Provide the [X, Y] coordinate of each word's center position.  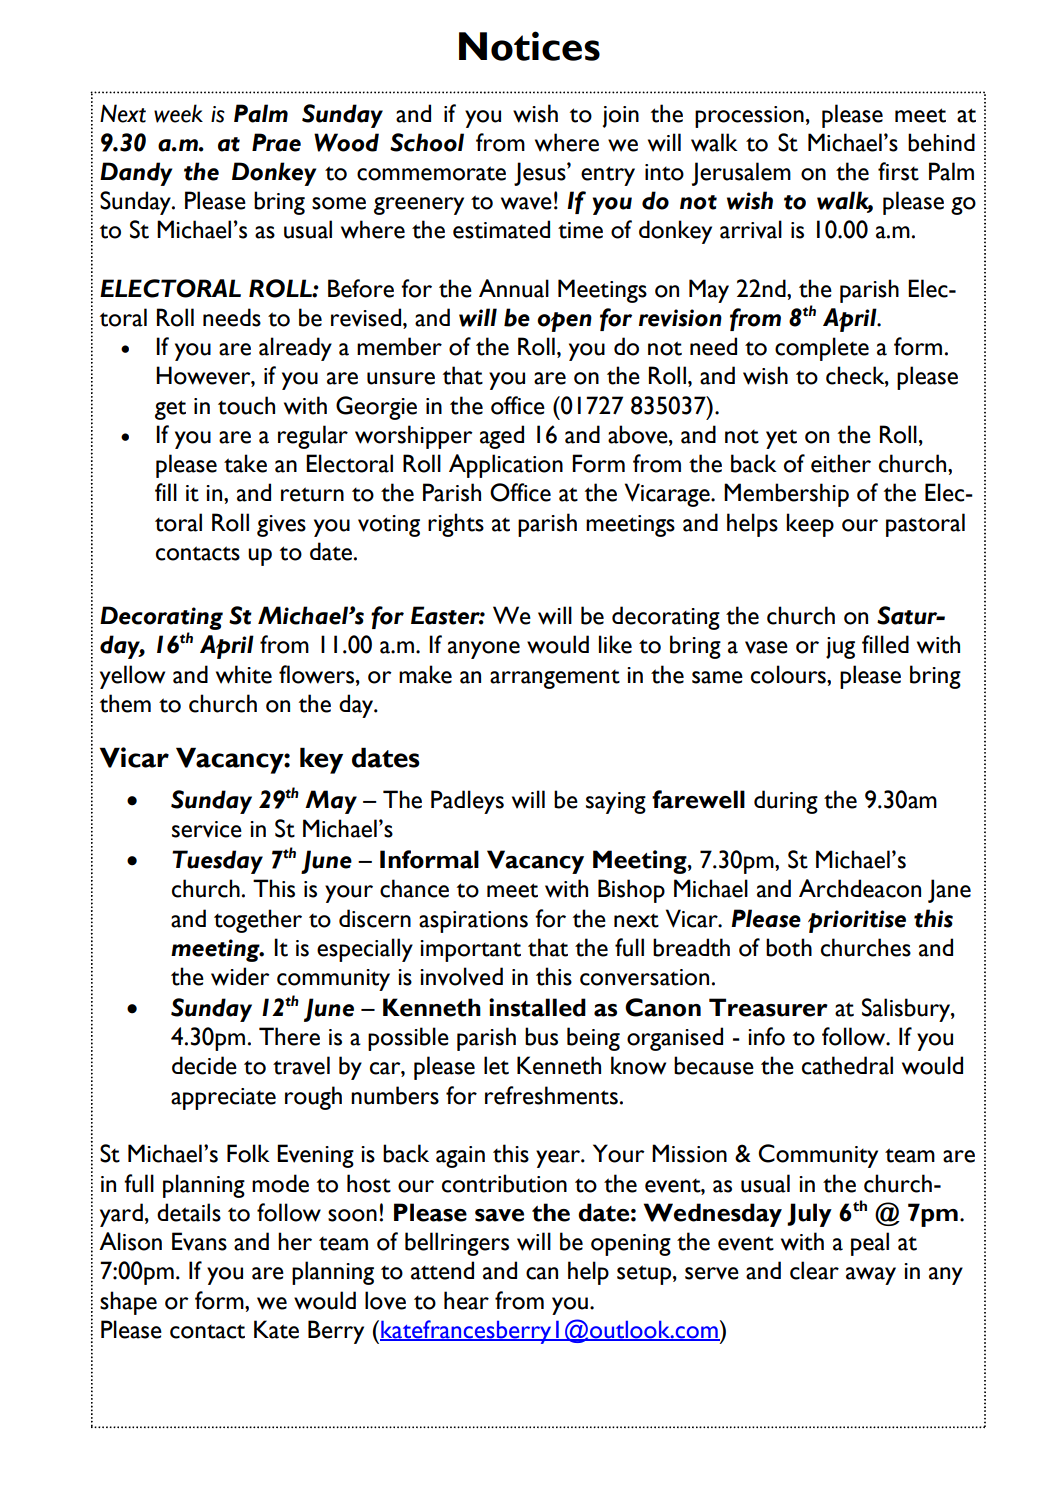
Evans [199, 1241]
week [178, 113]
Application [506, 466]
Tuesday [217, 862]
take [245, 463]
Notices [529, 46]
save [499, 1215]
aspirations [473, 922]
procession [749, 117]
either [841, 463]
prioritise [857, 921]
